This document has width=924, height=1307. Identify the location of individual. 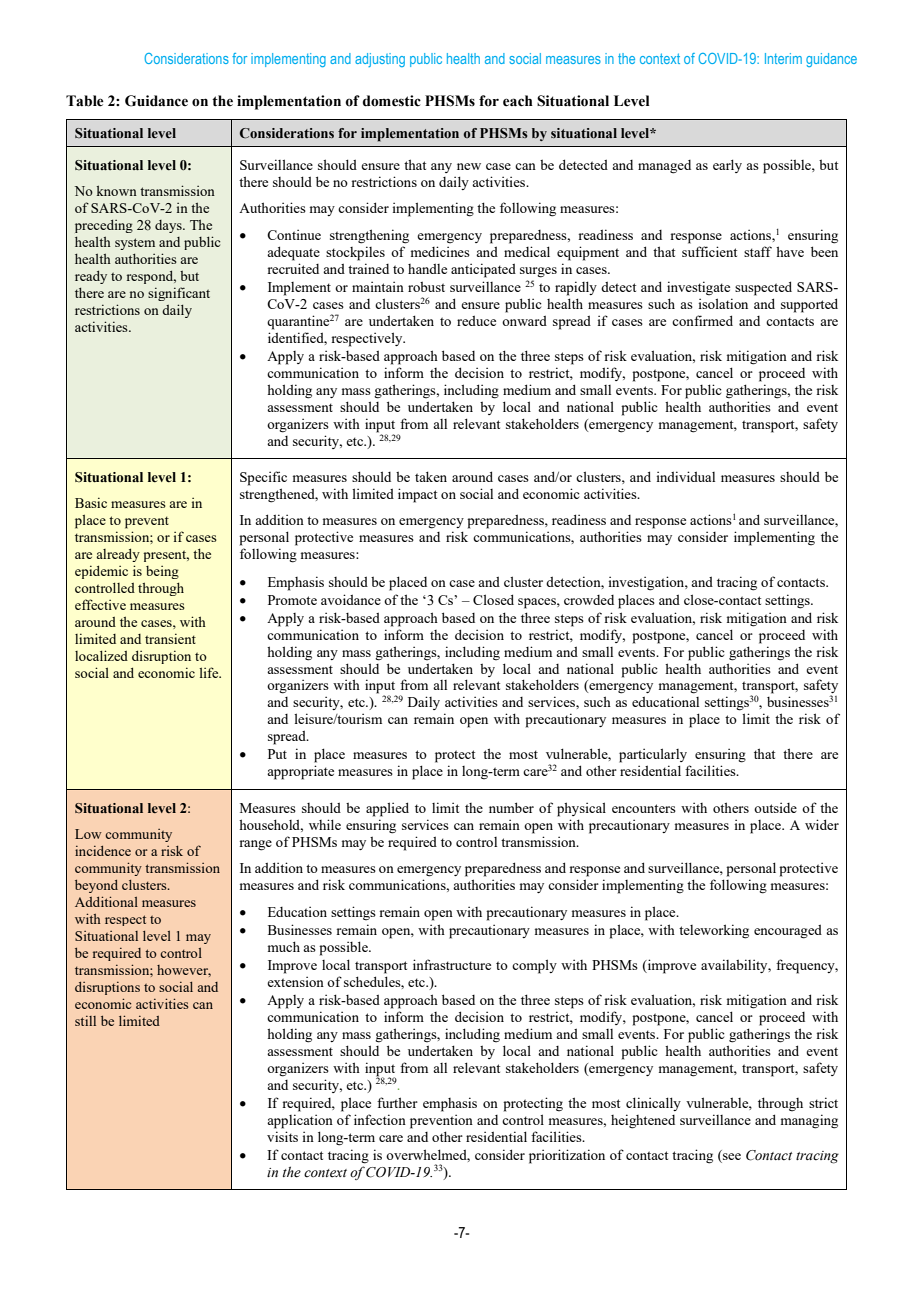
(686, 476).
